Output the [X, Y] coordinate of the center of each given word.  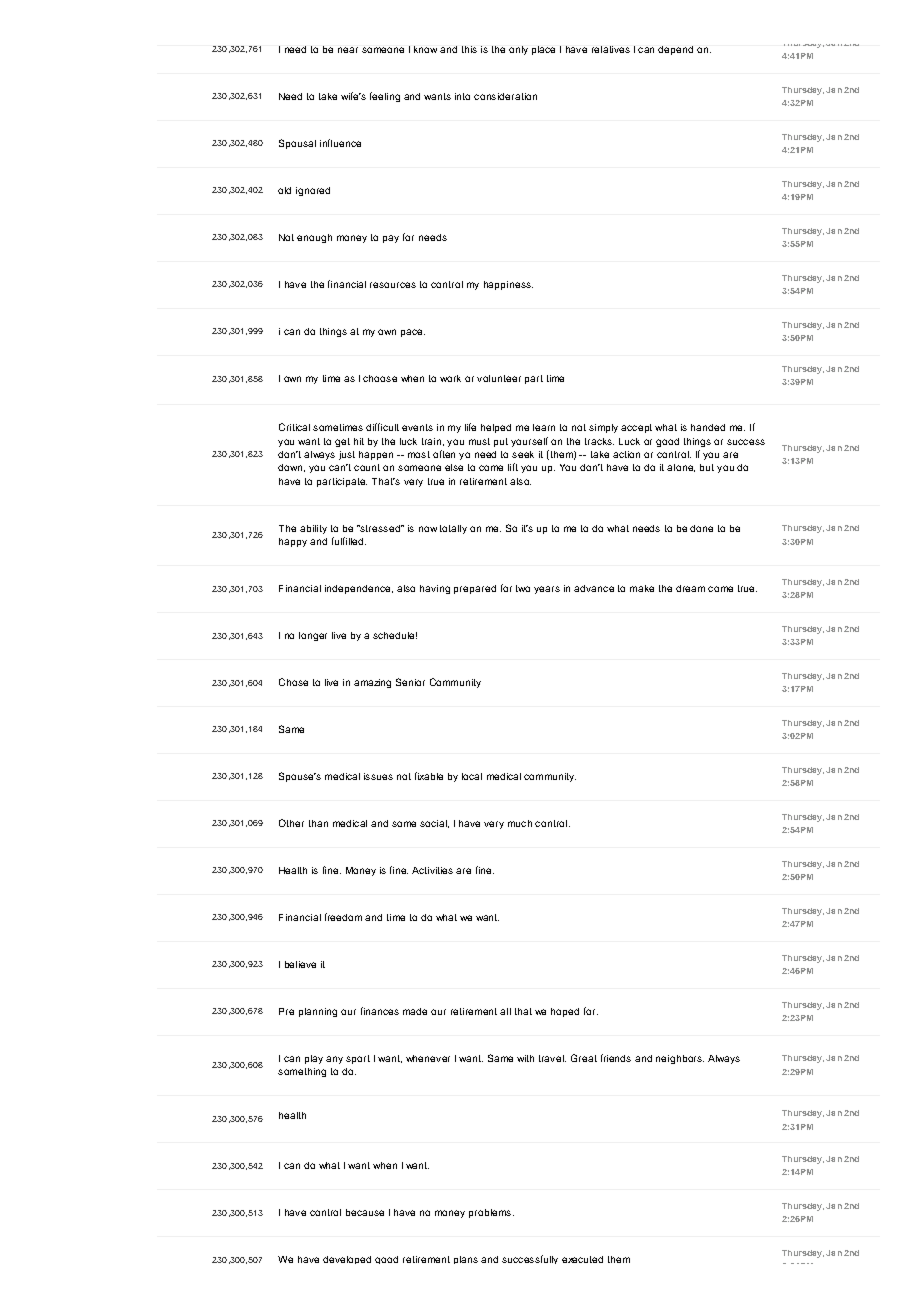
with [525, 1058]
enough [314, 238]
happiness [508, 285]
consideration [505, 96]
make [642, 588]
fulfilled [349, 541]
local [472, 776]
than [318, 823]
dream [690, 588]
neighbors [680, 1059]
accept [636, 428]
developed [347, 1260]
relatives [611, 49]
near [348, 50]
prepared [475, 589]
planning [318, 1012]
